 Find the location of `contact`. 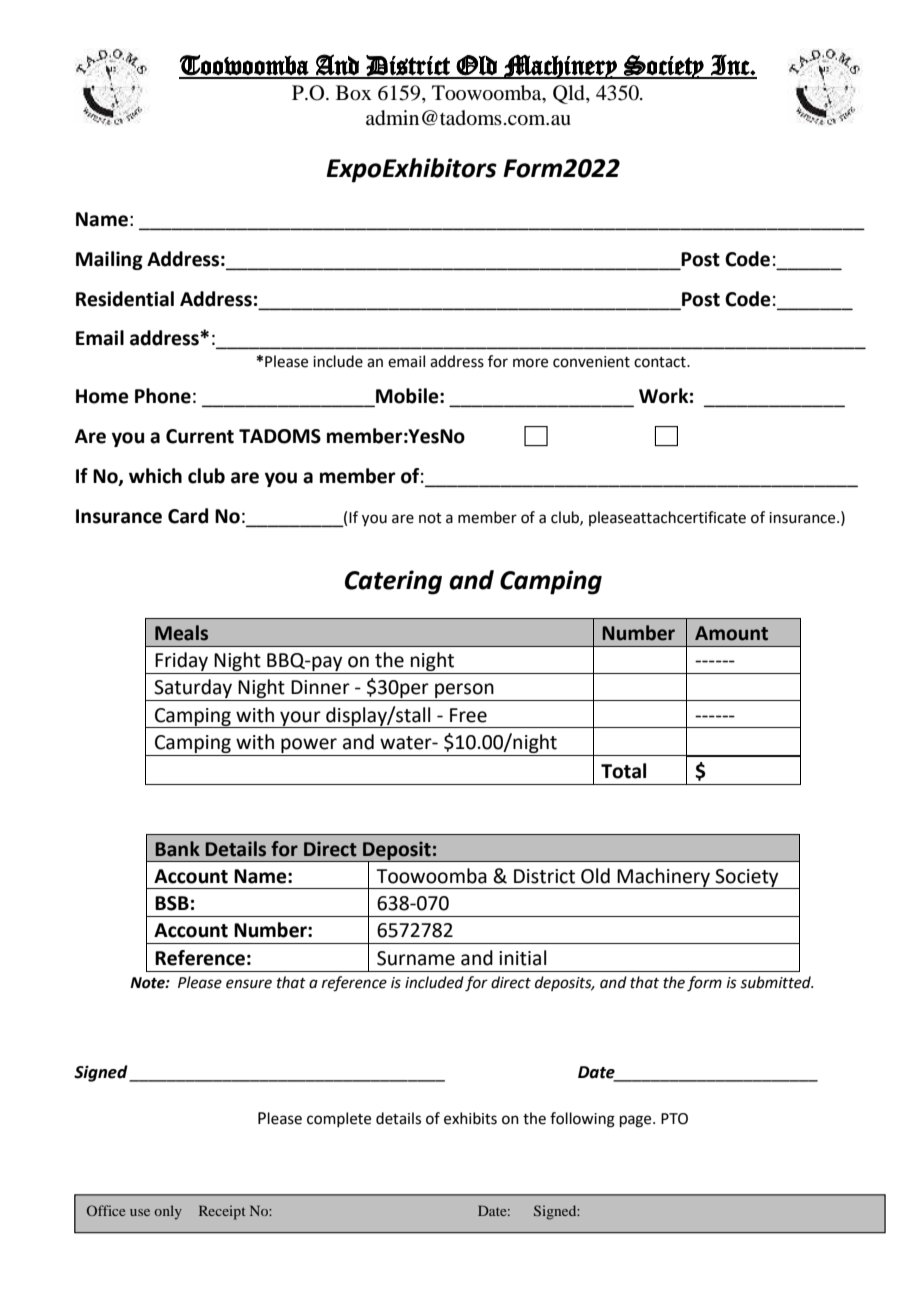

contact is located at coordinates (661, 362).
